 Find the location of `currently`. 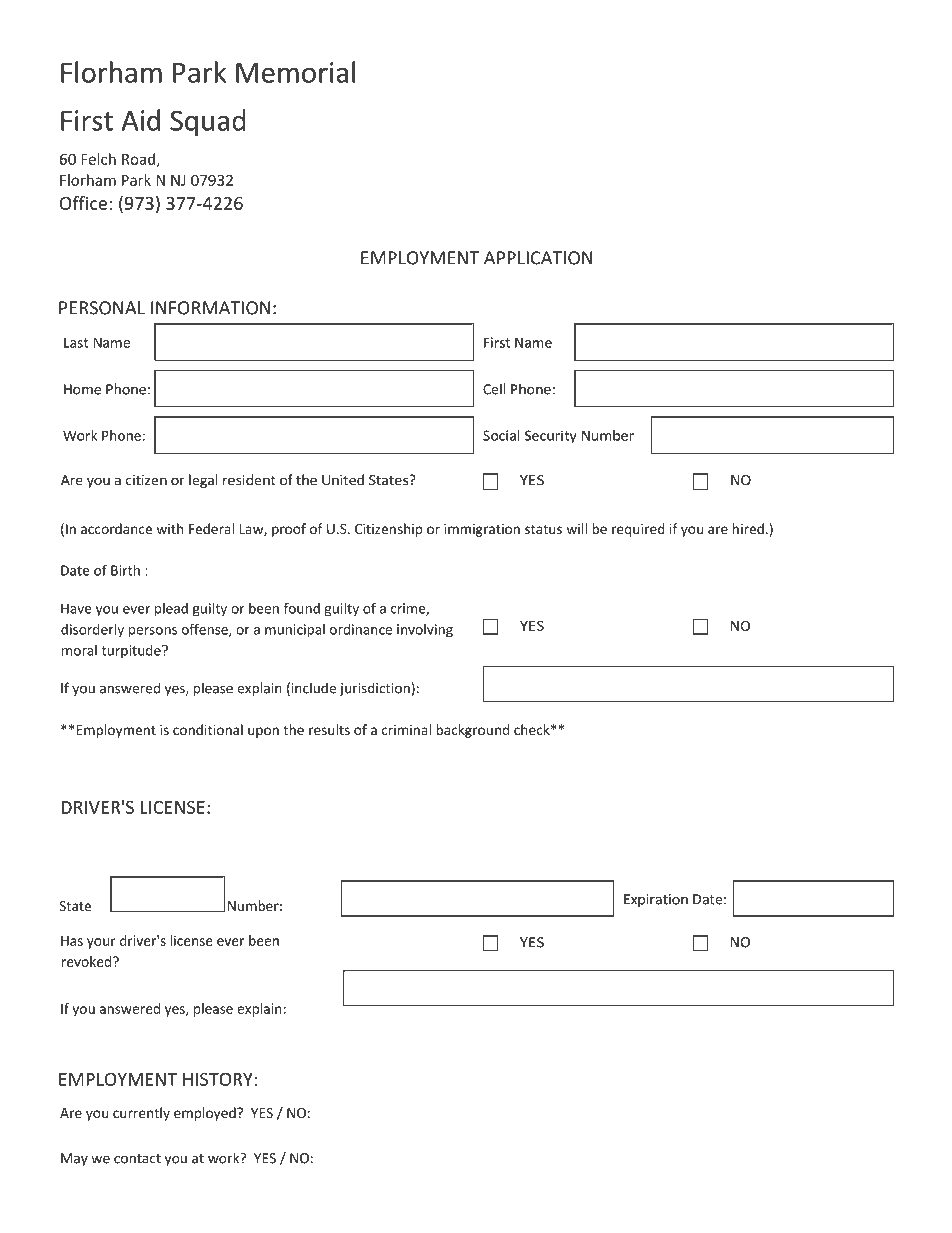

currently is located at coordinates (141, 1114).
